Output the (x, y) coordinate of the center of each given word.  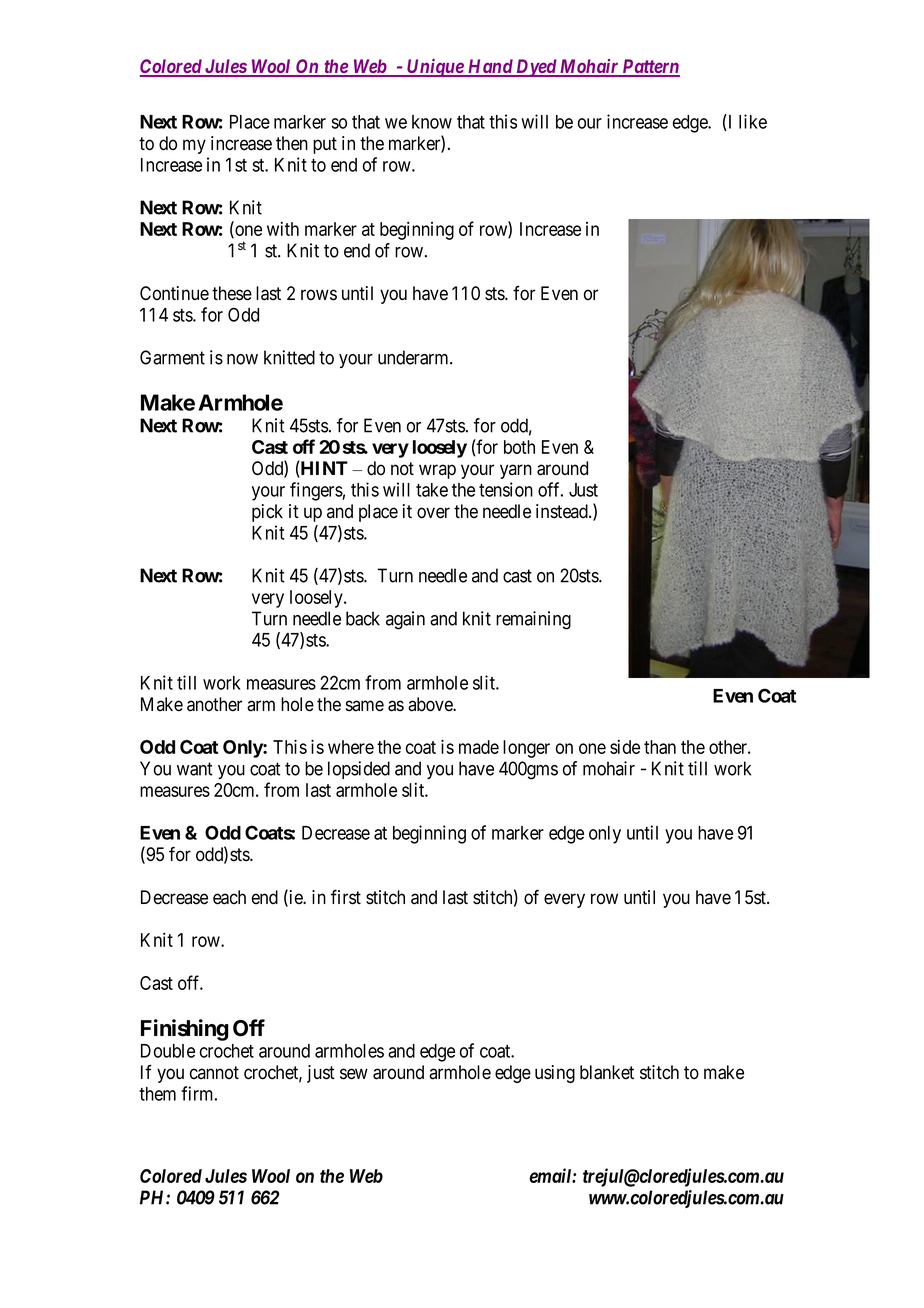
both (519, 447)
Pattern (650, 67)
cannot (214, 1073)
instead (563, 511)
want (195, 769)
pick (267, 513)
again (405, 620)
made (479, 747)
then (292, 143)
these (232, 293)
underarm (414, 357)
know (432, 122)
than (660, 747)
